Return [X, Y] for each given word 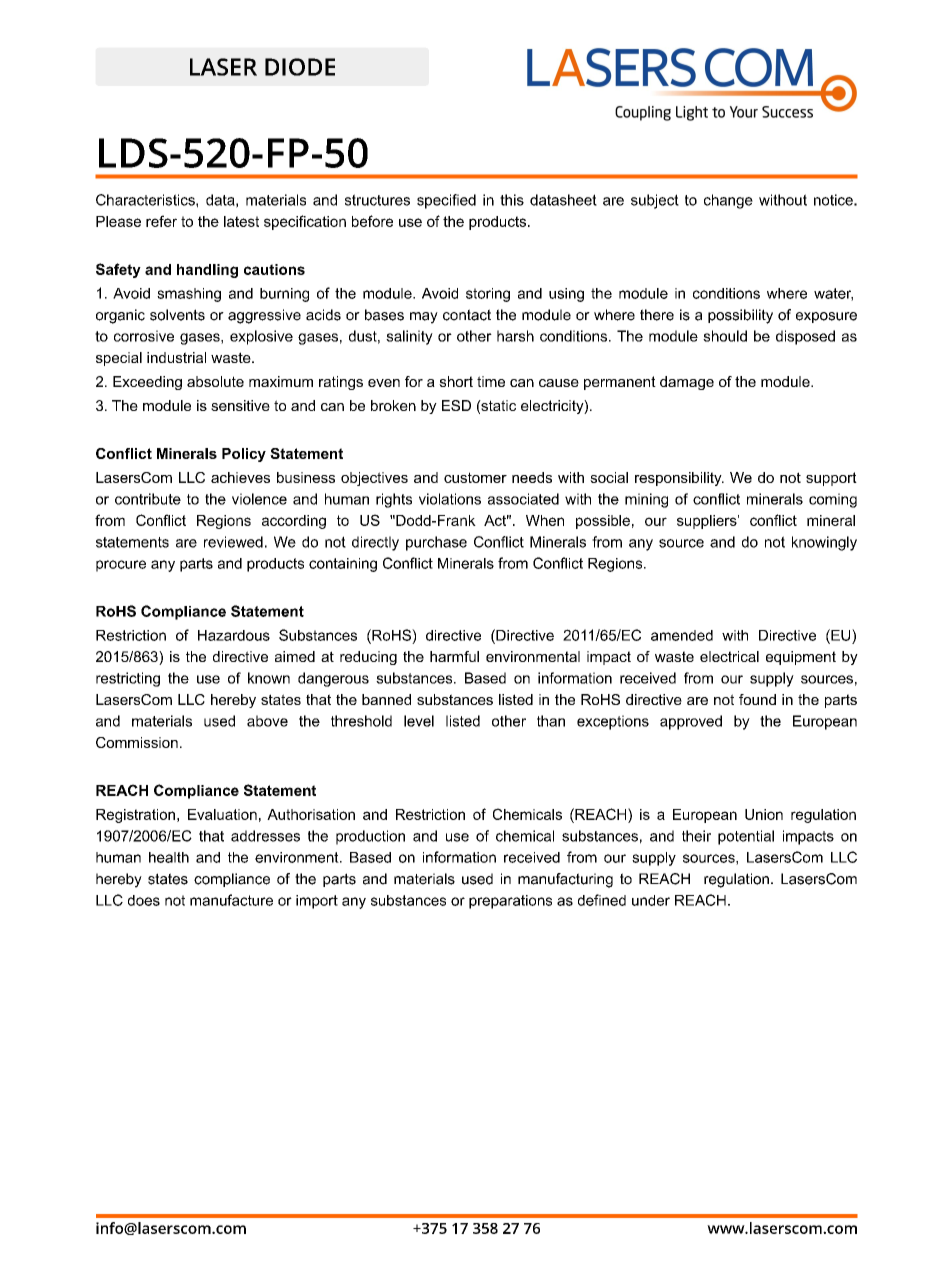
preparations [510, 902]
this [512, 200]
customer [475, 477]
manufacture [231, 900]
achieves [240, 477]
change [728, 201]
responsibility [679, 479]
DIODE [300, 67]
